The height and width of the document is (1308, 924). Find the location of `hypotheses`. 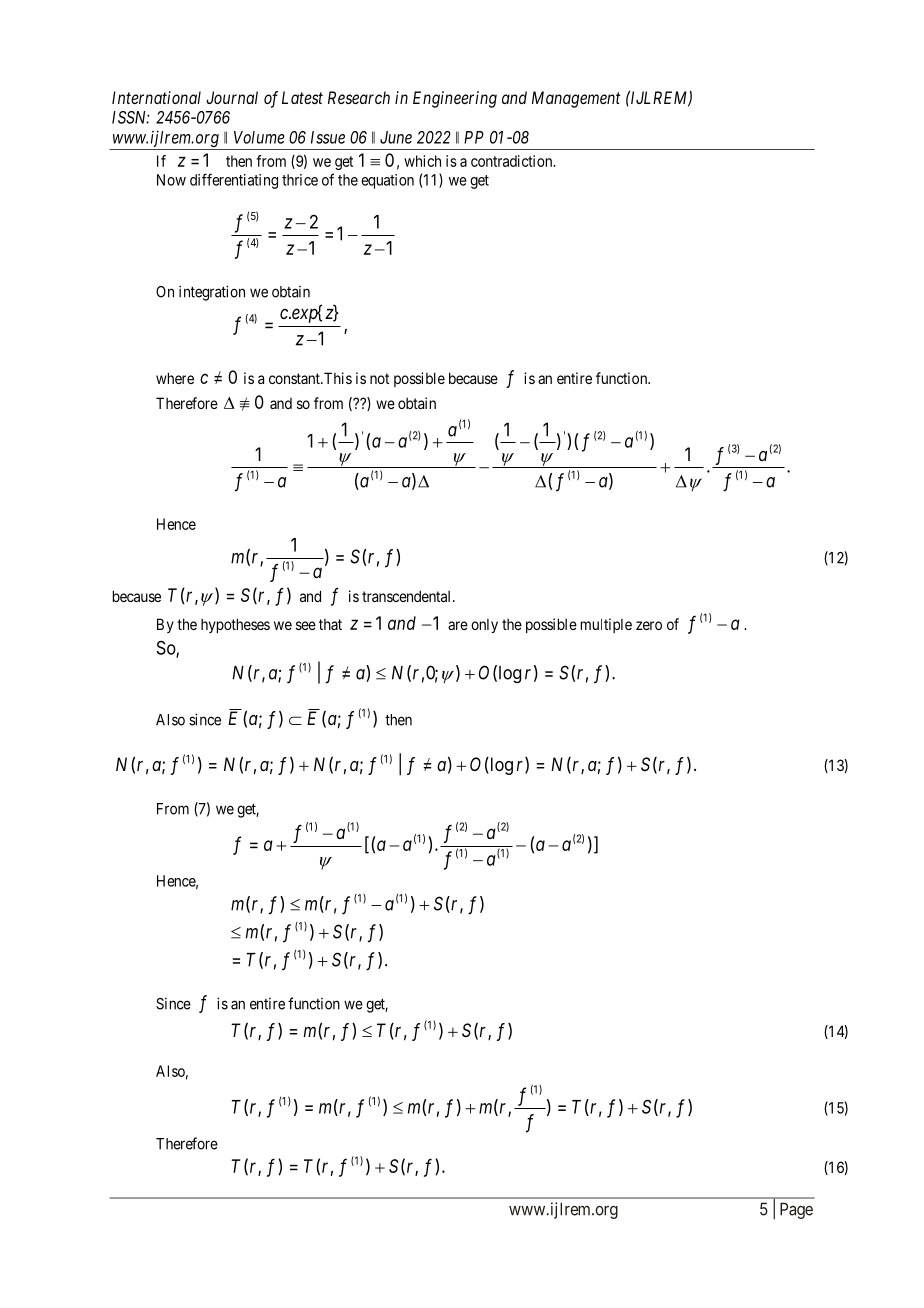

hypotheses is located at coordinates (235, 625).
